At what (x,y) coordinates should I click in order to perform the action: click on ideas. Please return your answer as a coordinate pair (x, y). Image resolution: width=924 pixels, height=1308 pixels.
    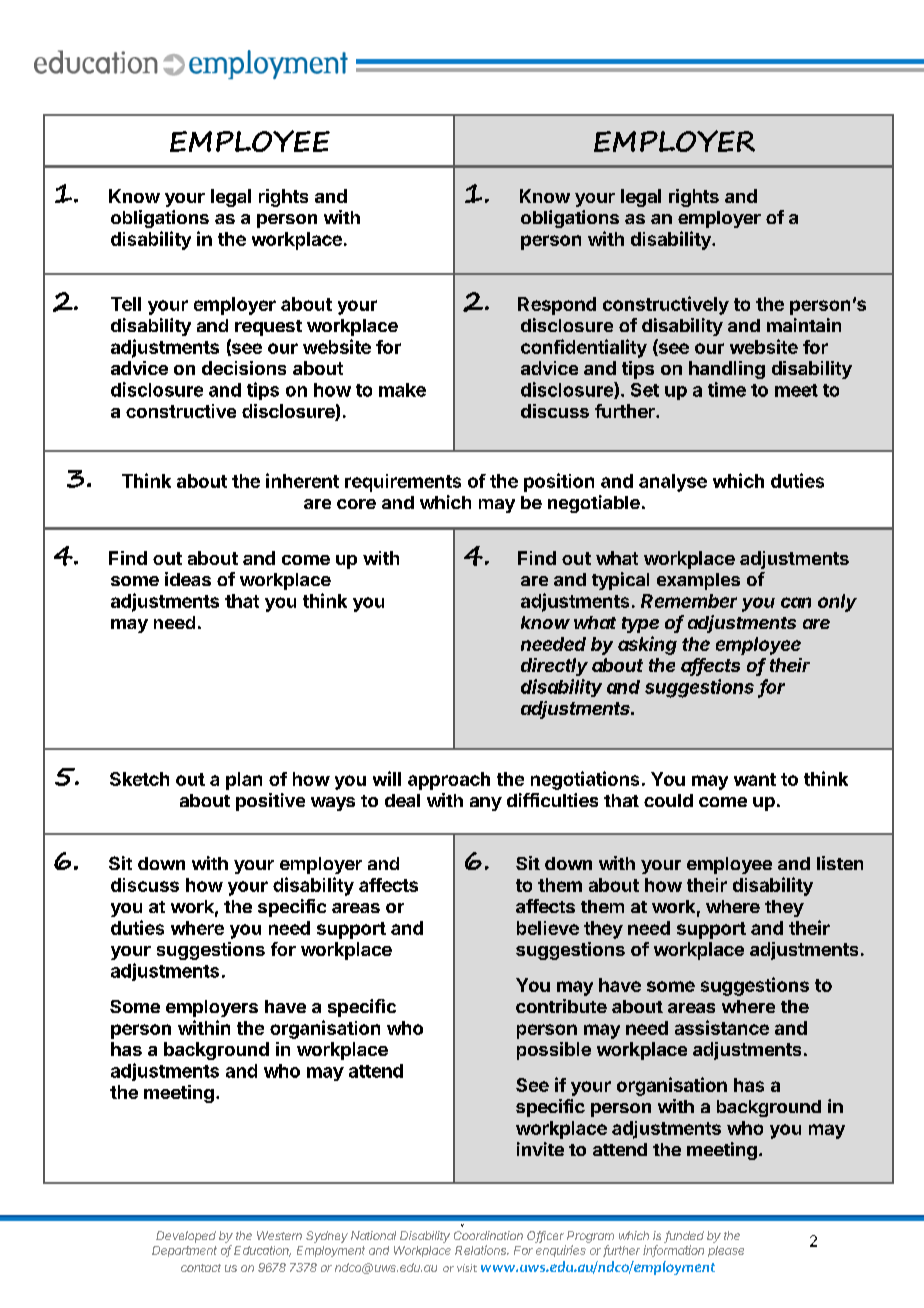
    Looking at the image, I should click on (188, 579).
